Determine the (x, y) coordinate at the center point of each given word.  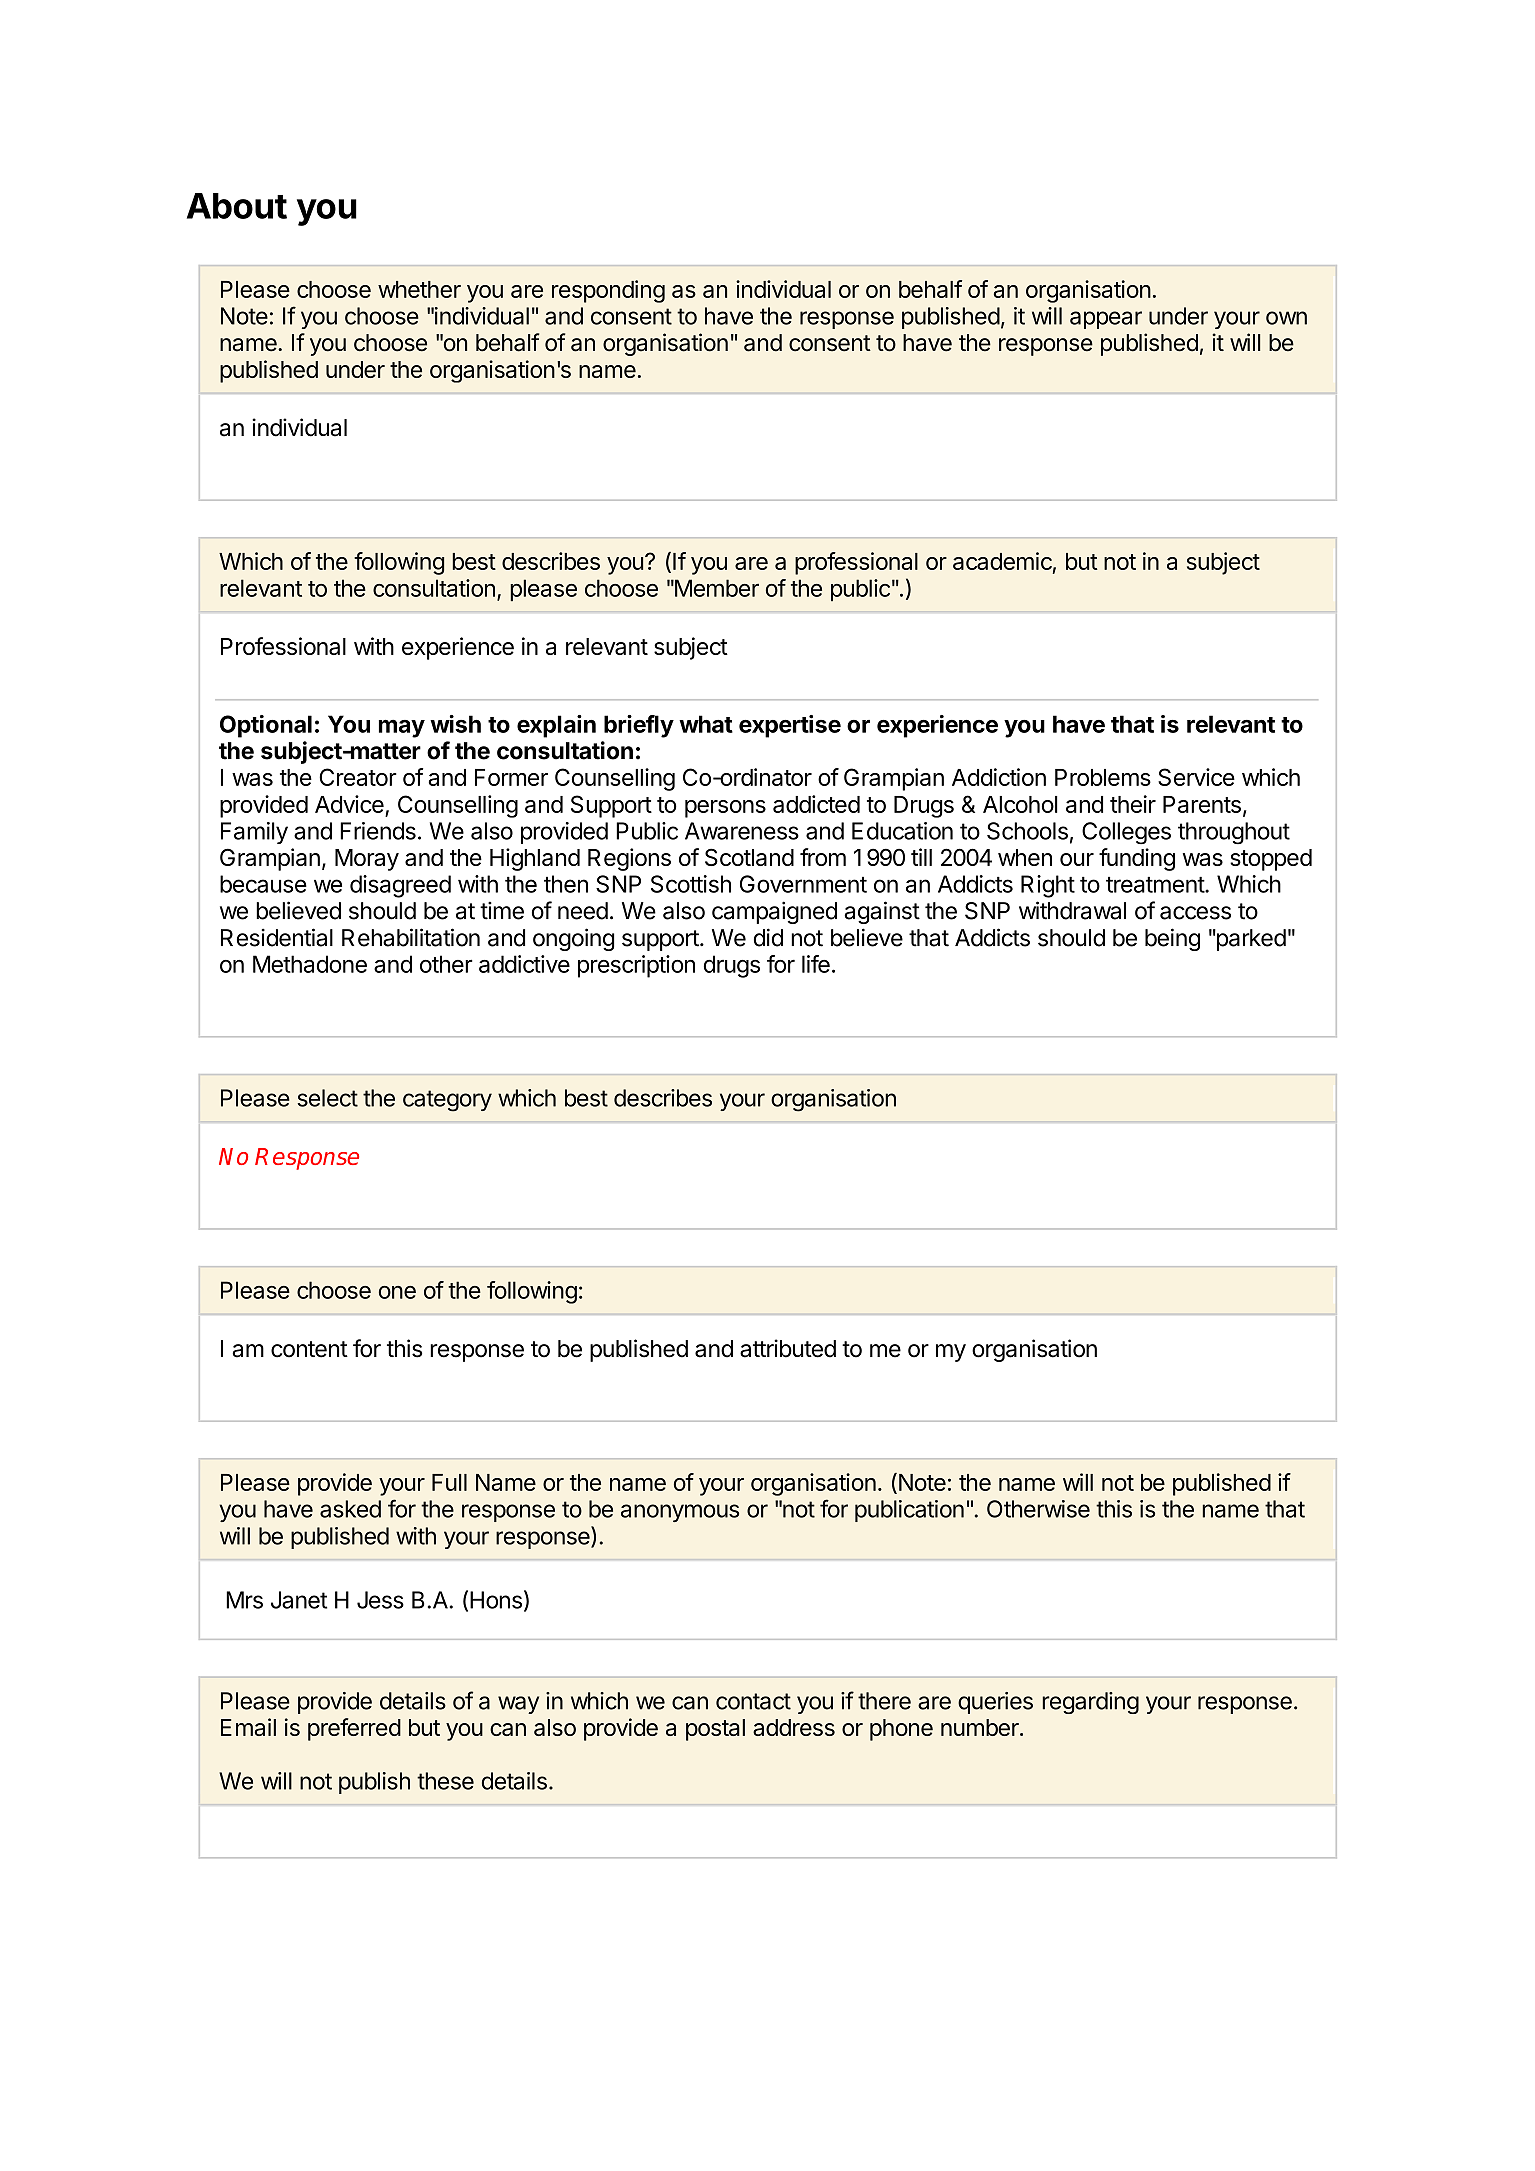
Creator (358, 777)
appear (1106, 320)
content (309, 1349)
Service (1196, 777)
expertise (790, 726)
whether (419, 289)
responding (608, 291)
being (1172, 939)
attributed (788, 1348)
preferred (354, 1729)
